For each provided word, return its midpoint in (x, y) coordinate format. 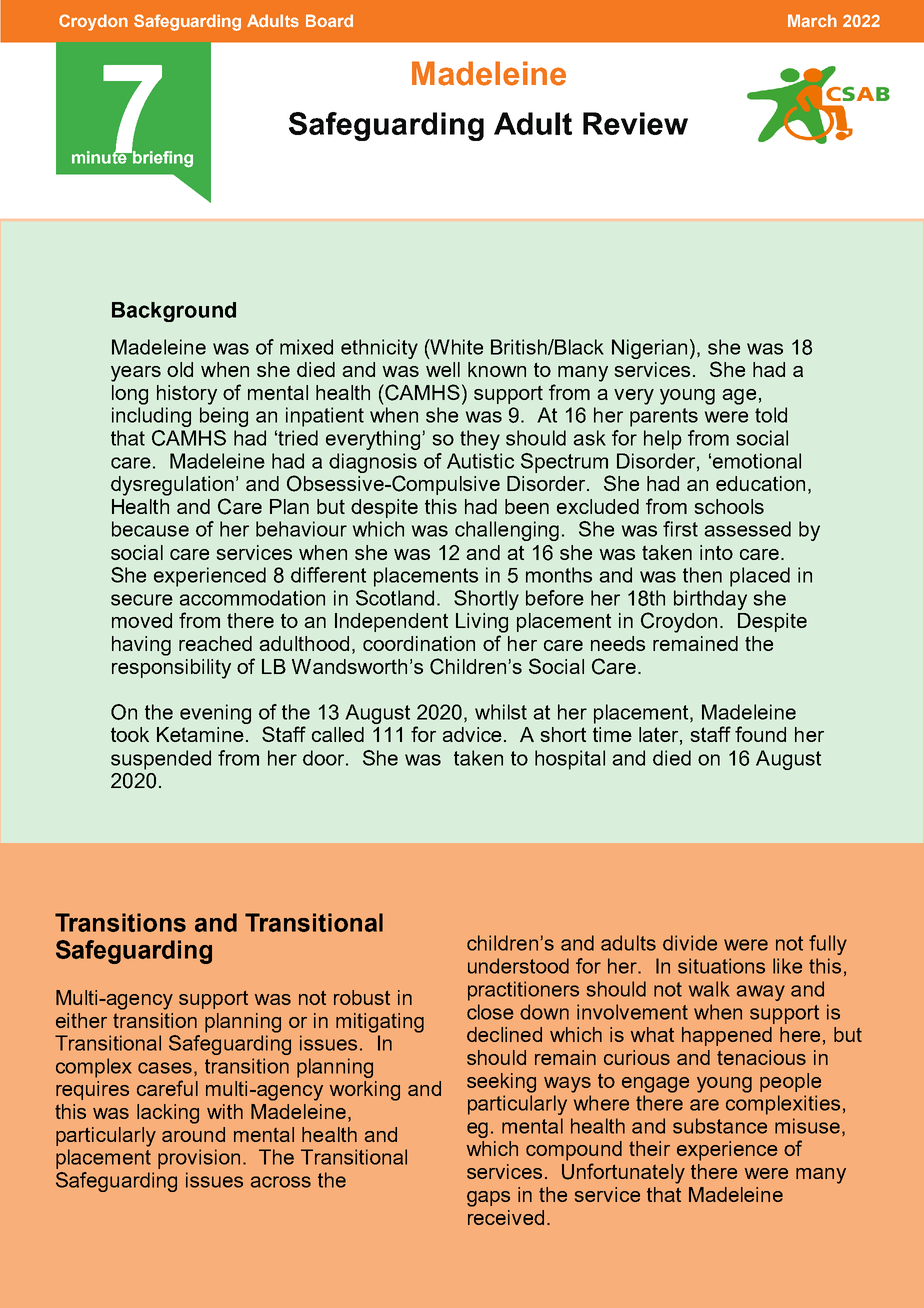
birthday (710, 600)
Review (635, 123)
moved (142, 620)
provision (199, 1159)
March (812, 21)
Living (482, 623)
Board (329, 20)
